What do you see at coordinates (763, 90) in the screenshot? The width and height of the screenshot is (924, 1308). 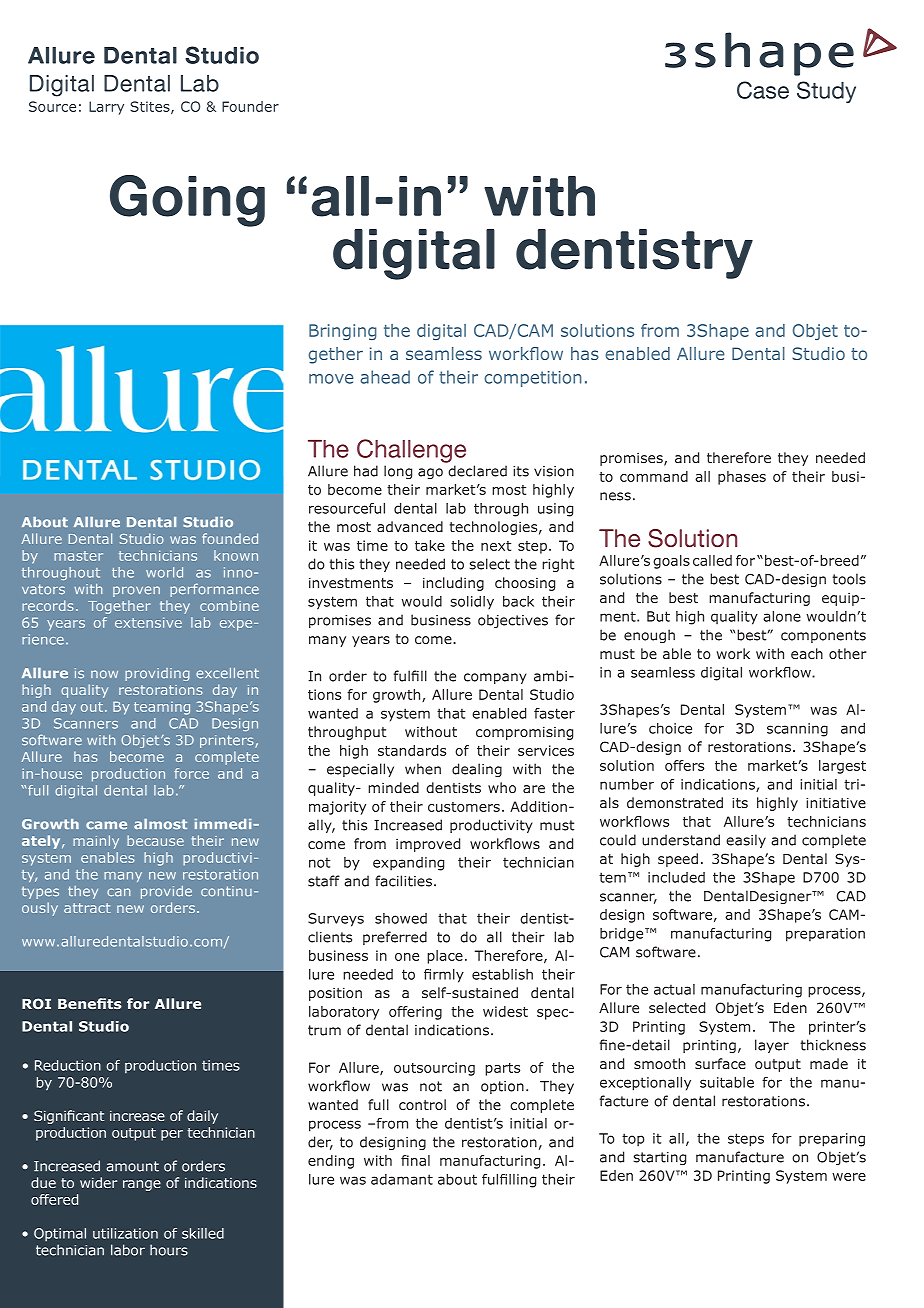 I see `Case` at bounding box center [763, 90].
